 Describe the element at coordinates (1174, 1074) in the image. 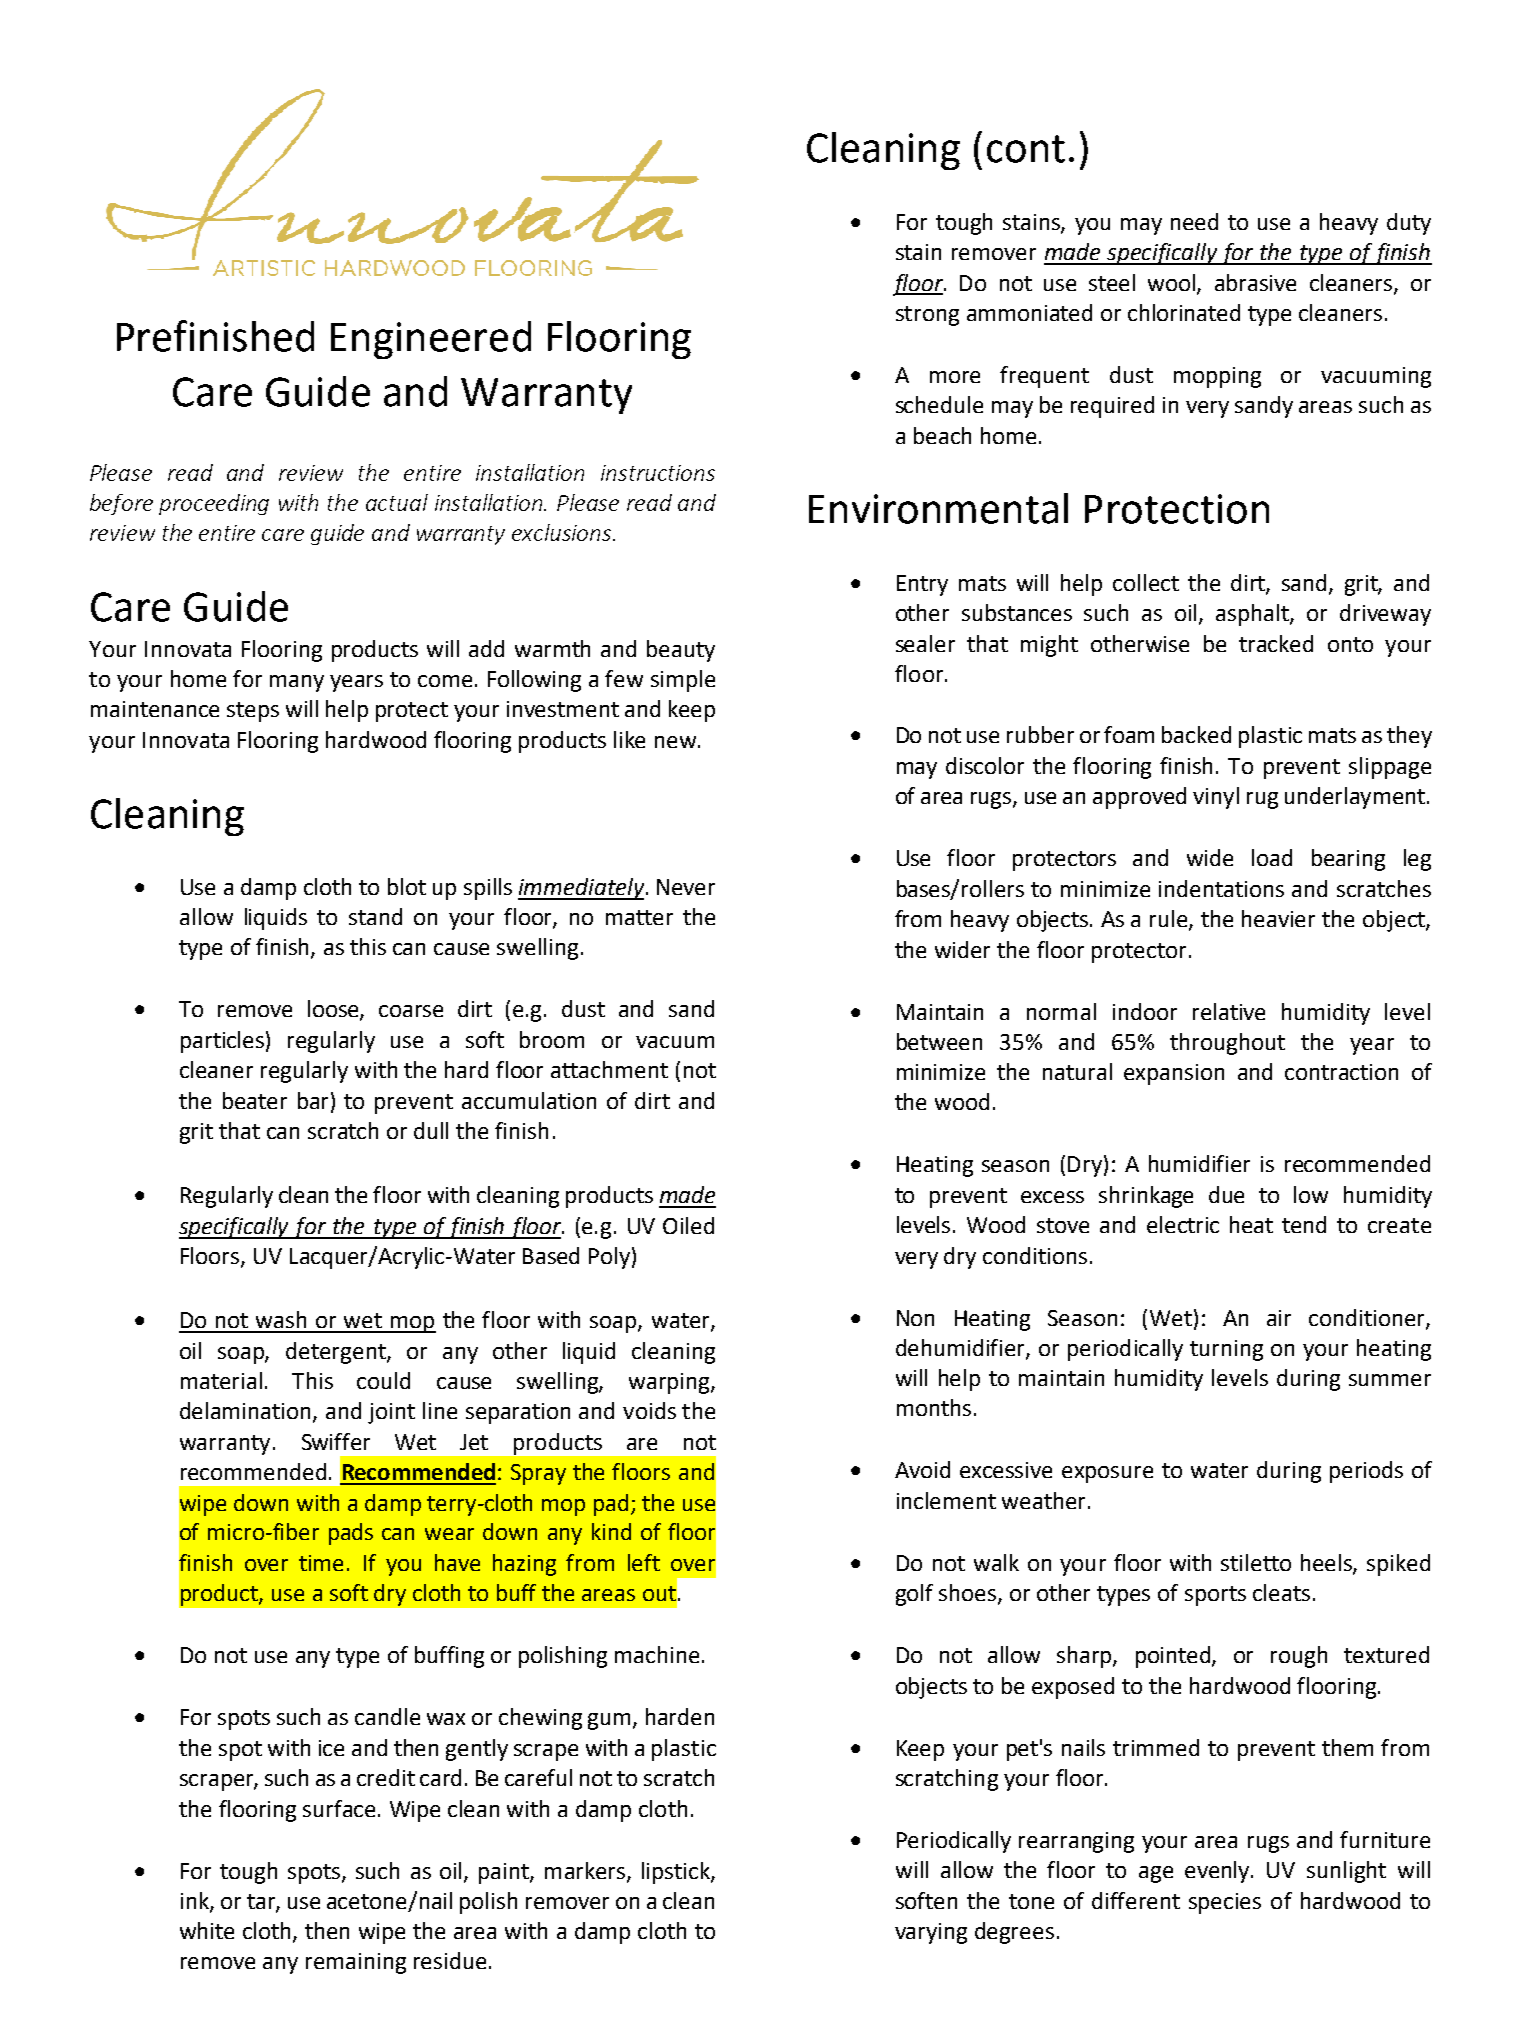

I see `expansion` at that location.
